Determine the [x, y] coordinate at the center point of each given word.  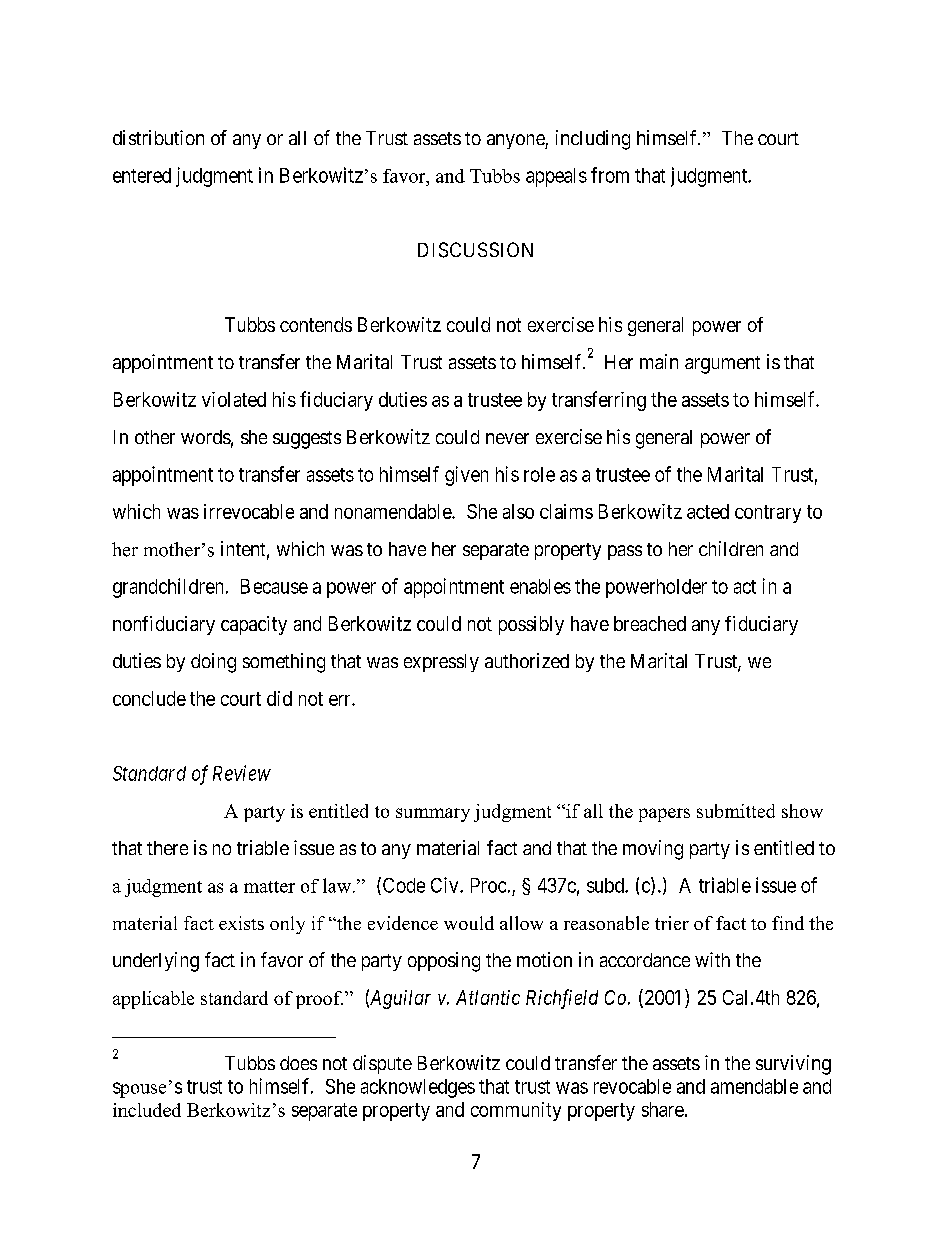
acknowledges [418, 1088]
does [298, 1063]
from [610, 175]
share [663, 1109]
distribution [158, 137]
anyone [516, 141]
